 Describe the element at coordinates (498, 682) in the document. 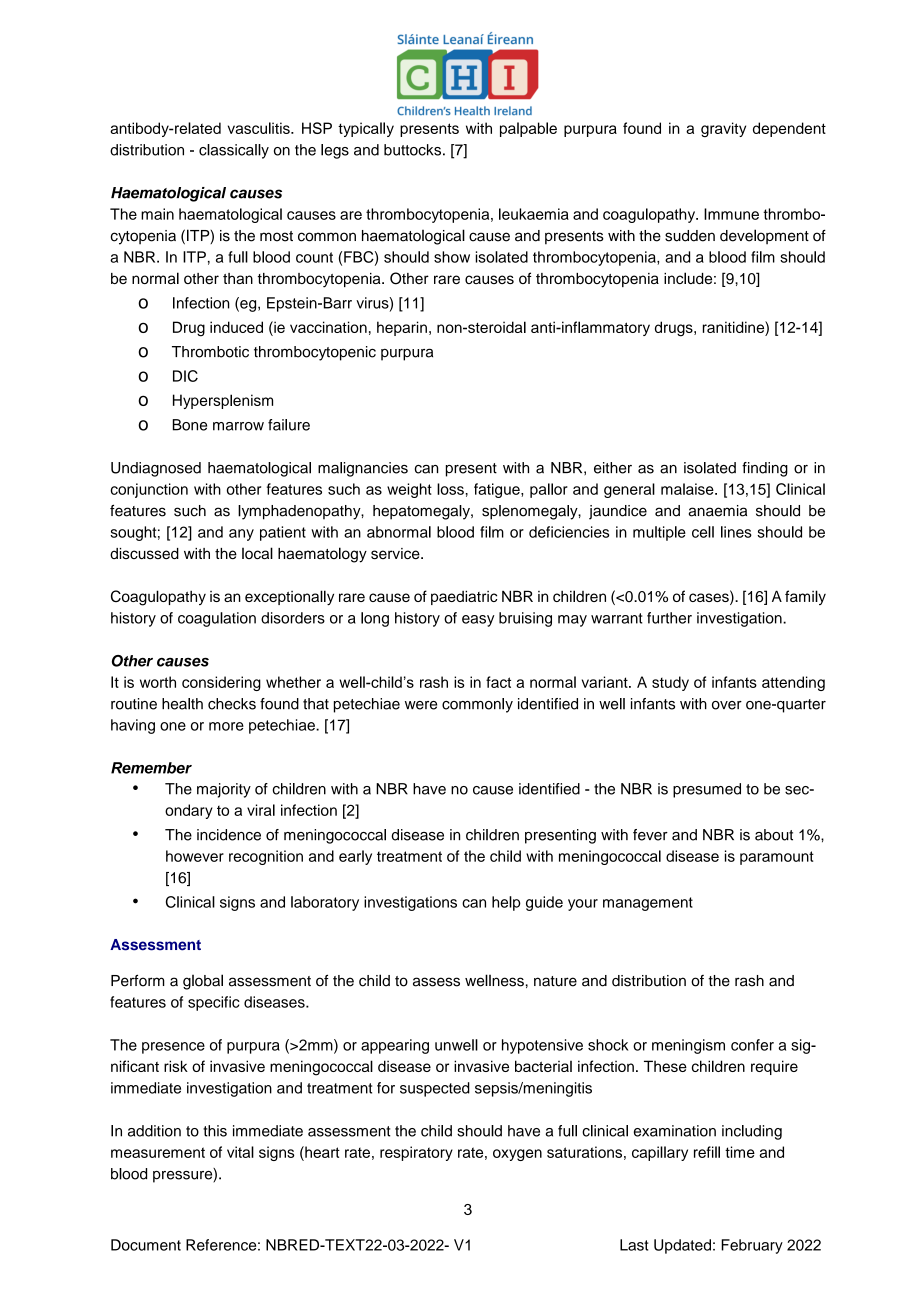

I see `fact` at that location.
